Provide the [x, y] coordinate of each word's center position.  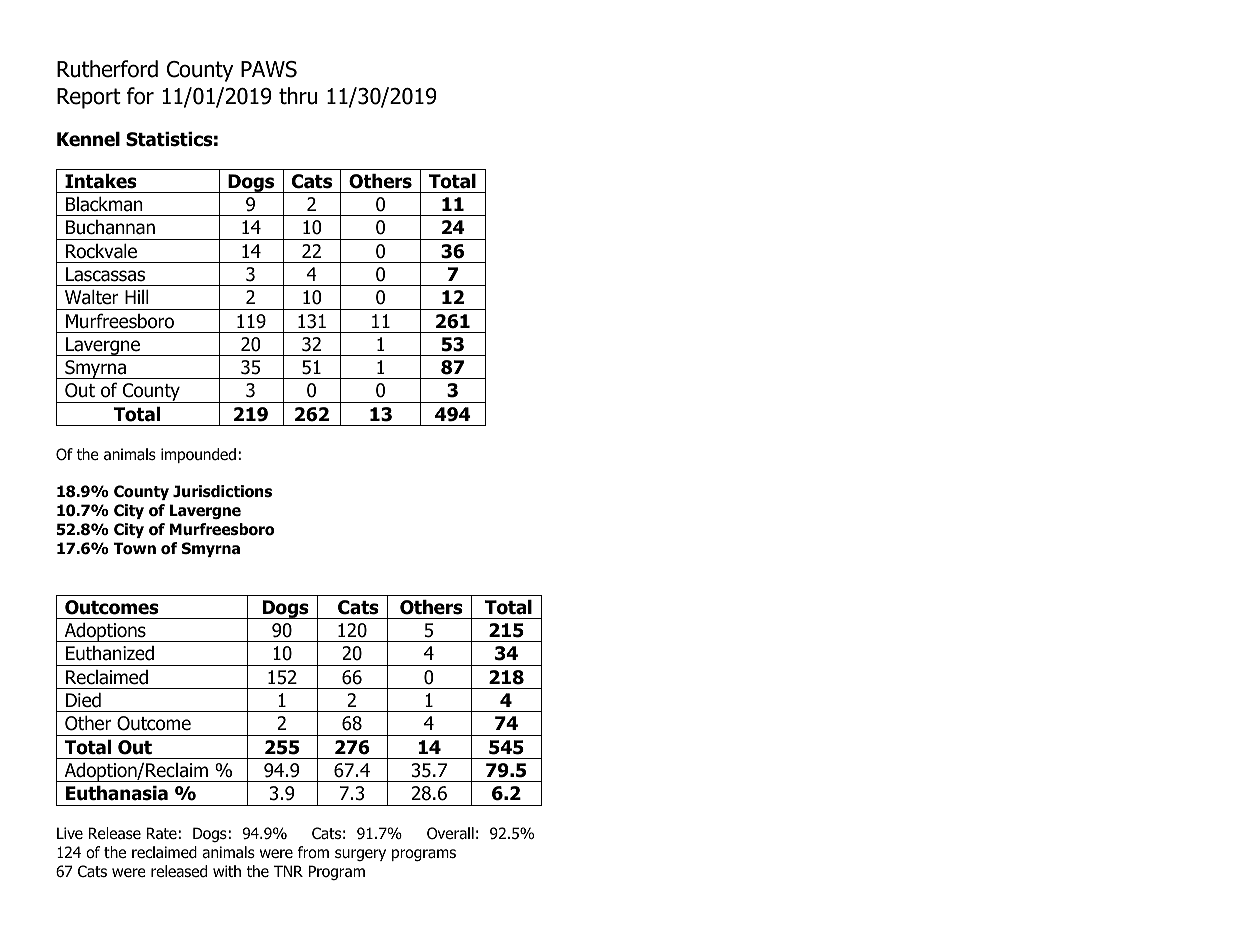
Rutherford [107, 69]
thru [298, 96]
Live [70, 833]
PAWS [269, 69]
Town [134, 548]
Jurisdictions [222, 491]
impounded [198, 455]
